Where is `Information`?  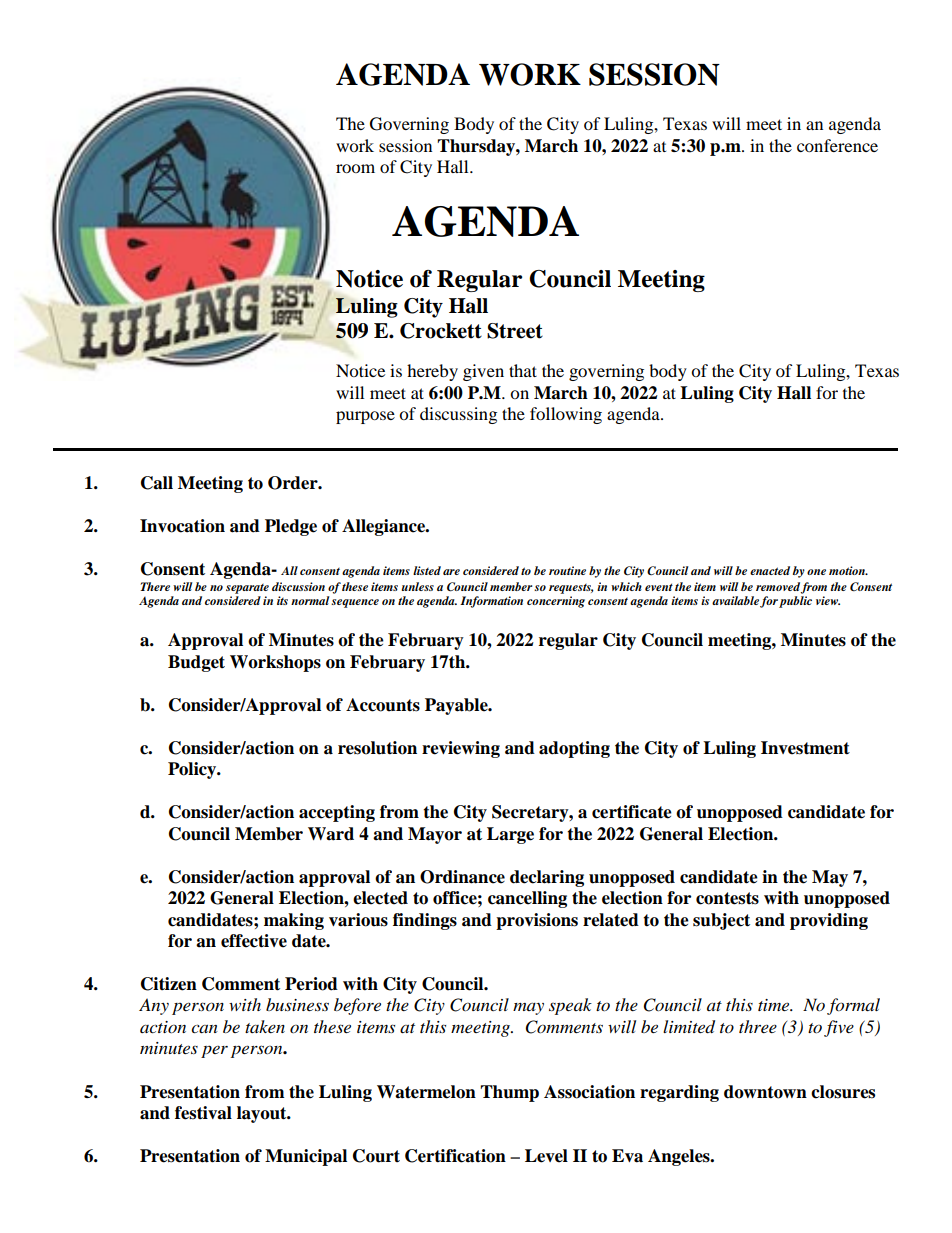
Information is located at coordinates (491, 602).
